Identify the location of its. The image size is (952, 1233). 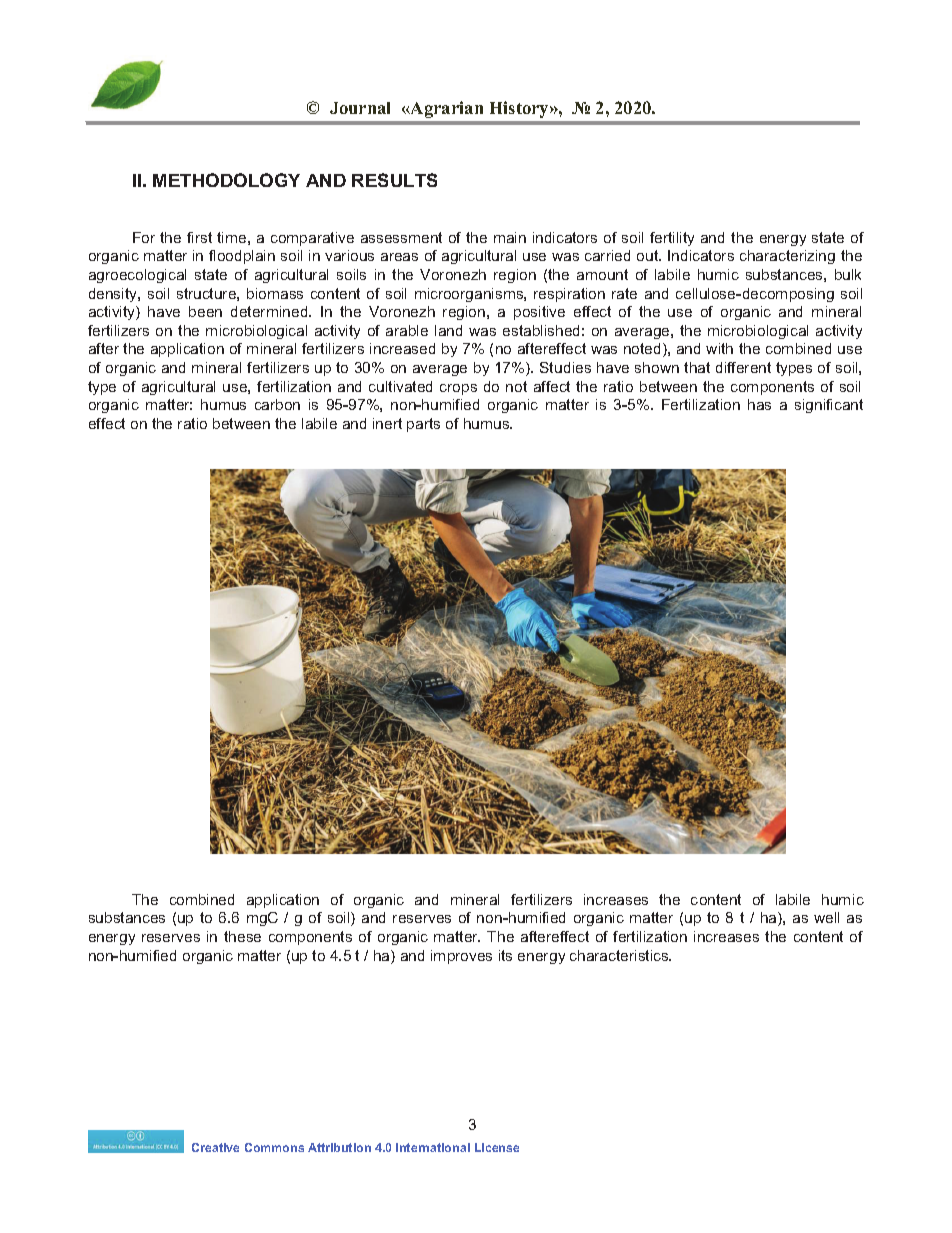
(505, 955).
